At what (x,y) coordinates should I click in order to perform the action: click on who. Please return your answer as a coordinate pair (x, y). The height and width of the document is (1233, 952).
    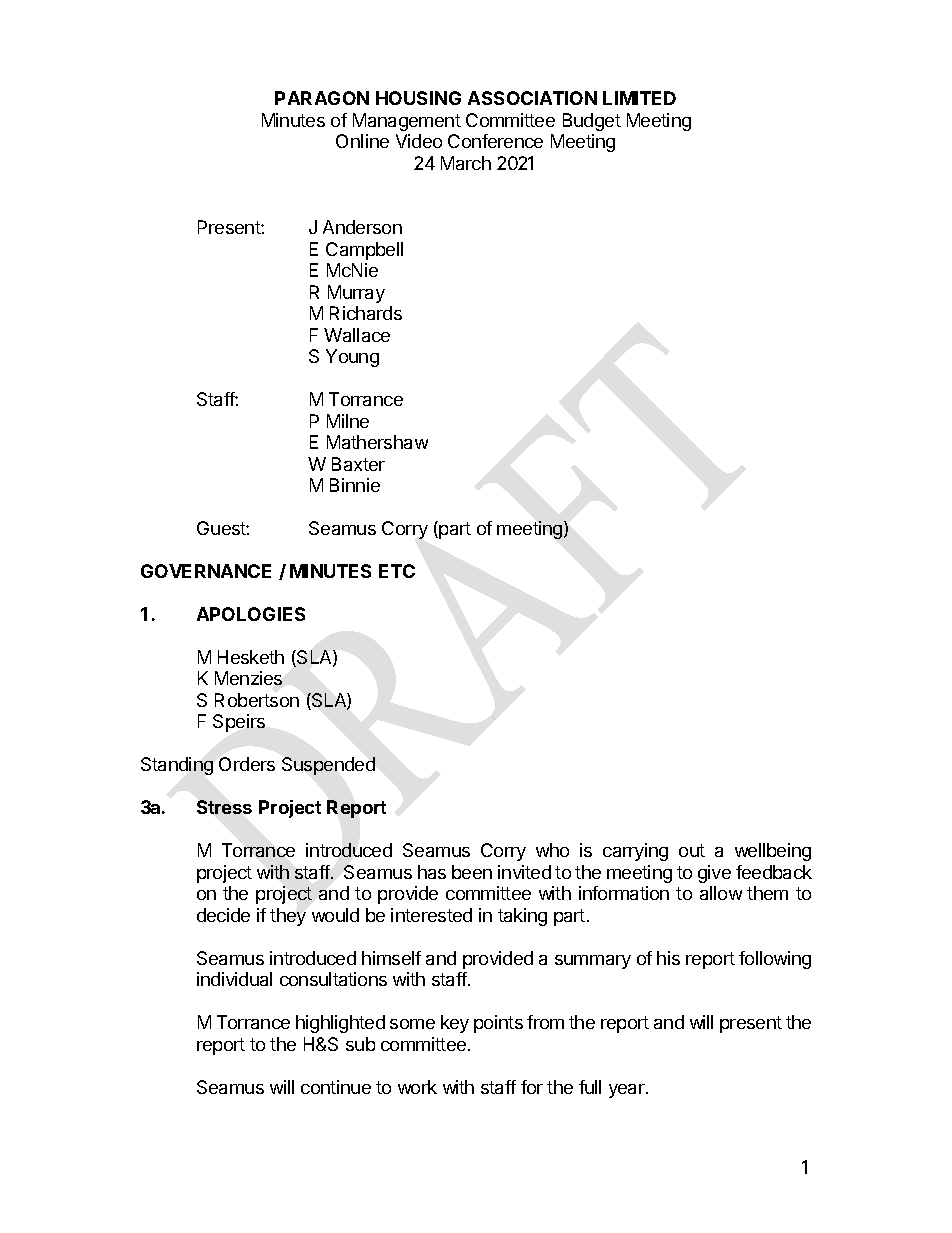
    Looking at the image, I should click on (552, 850).
